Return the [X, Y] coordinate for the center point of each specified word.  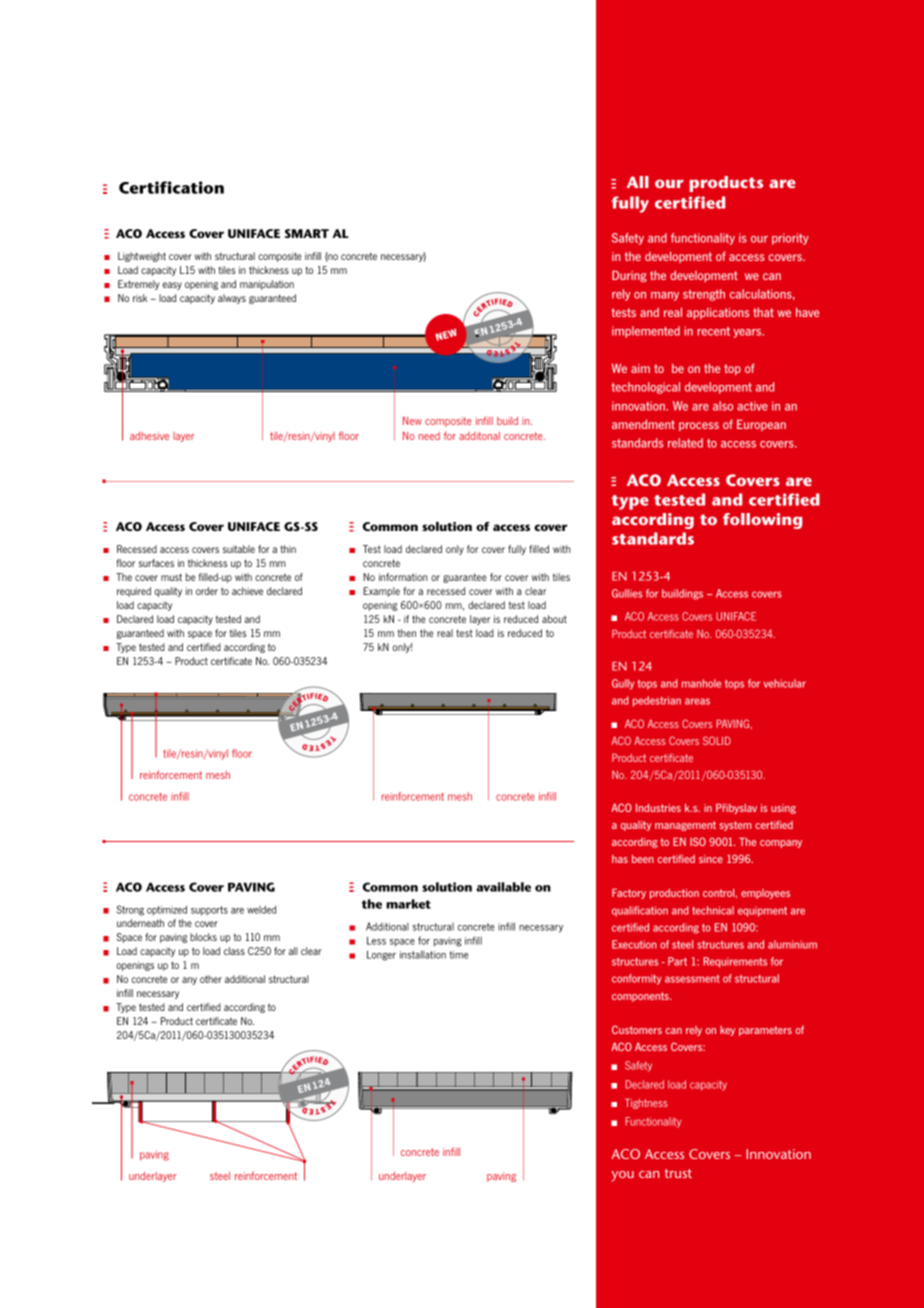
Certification [171, 187]
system [736, 826]
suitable [239, 549]
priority [790, 239]
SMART [307, 233]
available [503, 887]
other [211, 979]
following [762, 521]
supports [209, 911]
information [403, 577]
